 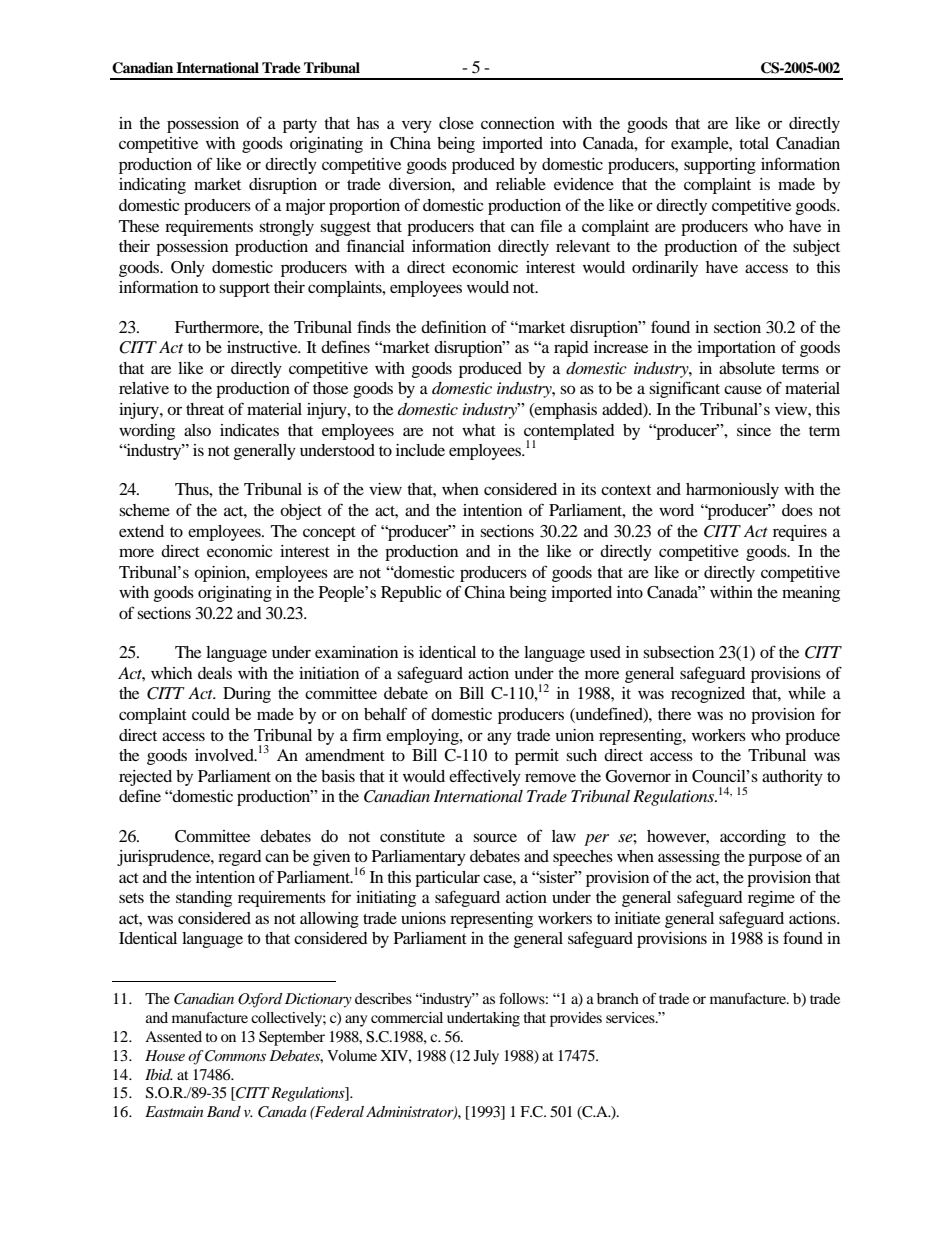 What do you see at coordinates (811, 594) in the document?
I see `meaning` at bounding box center [811, 594].
